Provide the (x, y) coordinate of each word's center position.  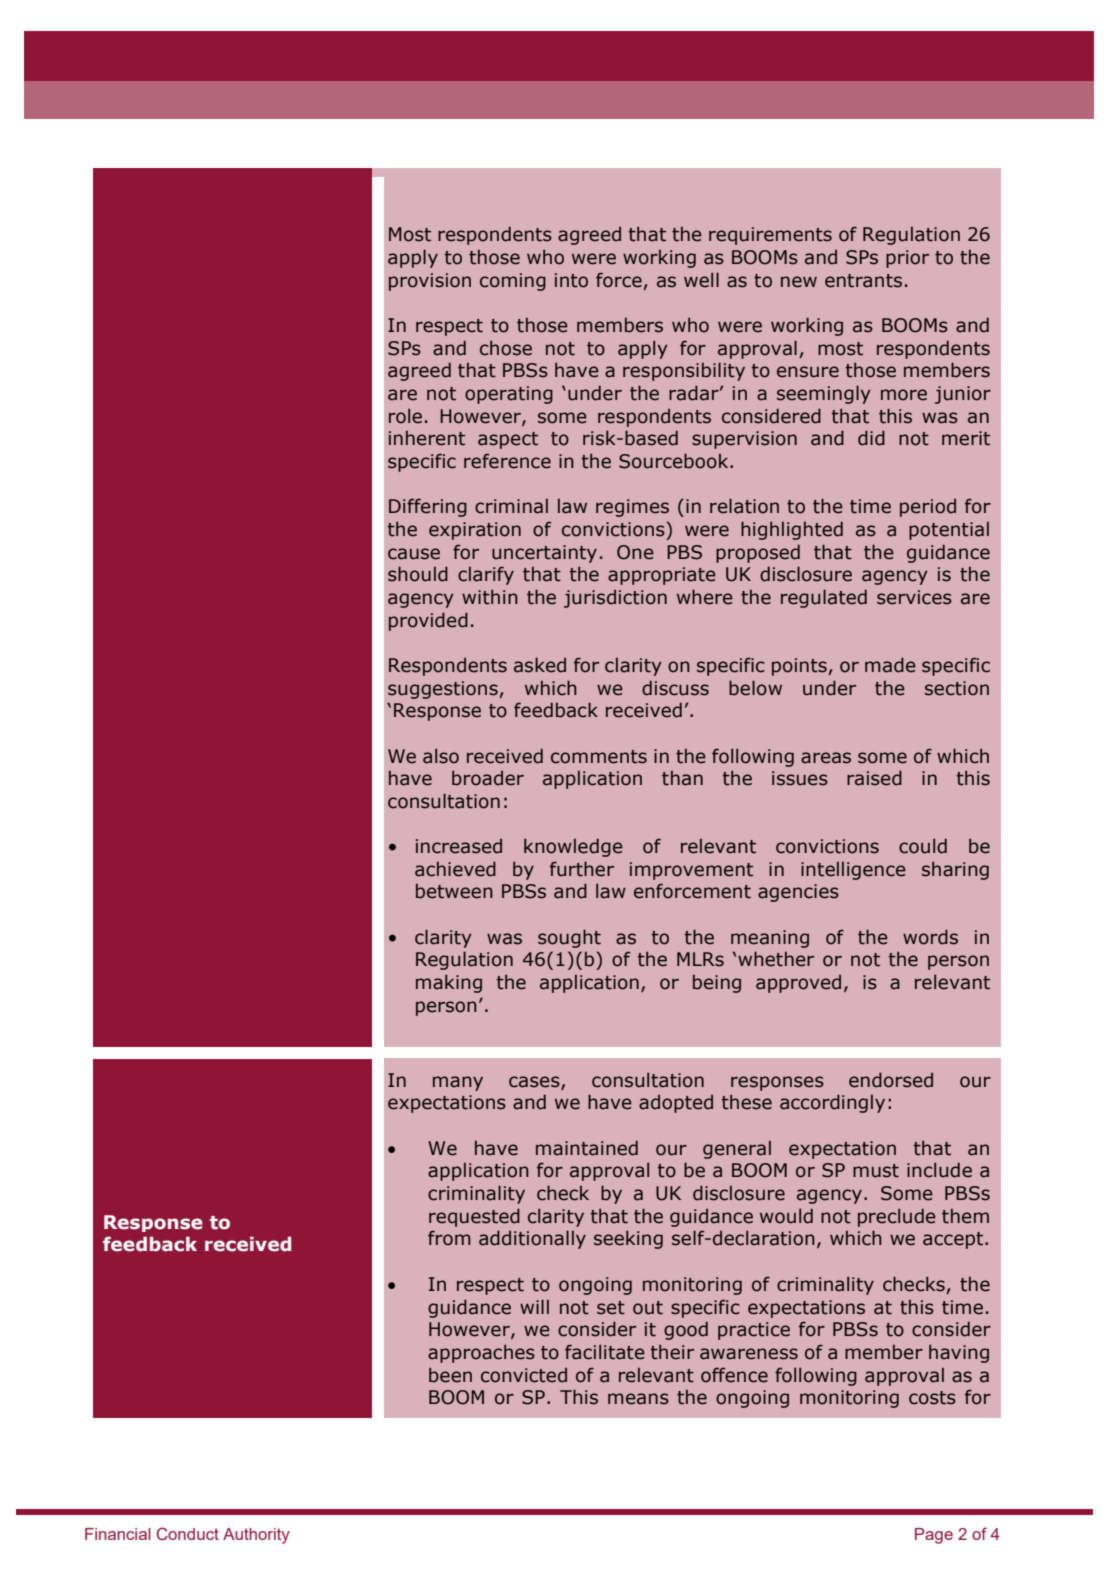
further (582, 869)
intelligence (853, 871)
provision (430, 282)
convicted (524, 1375)
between (454, 891)
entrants (863, 281)
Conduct (188, 1534)
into (571, 280)
